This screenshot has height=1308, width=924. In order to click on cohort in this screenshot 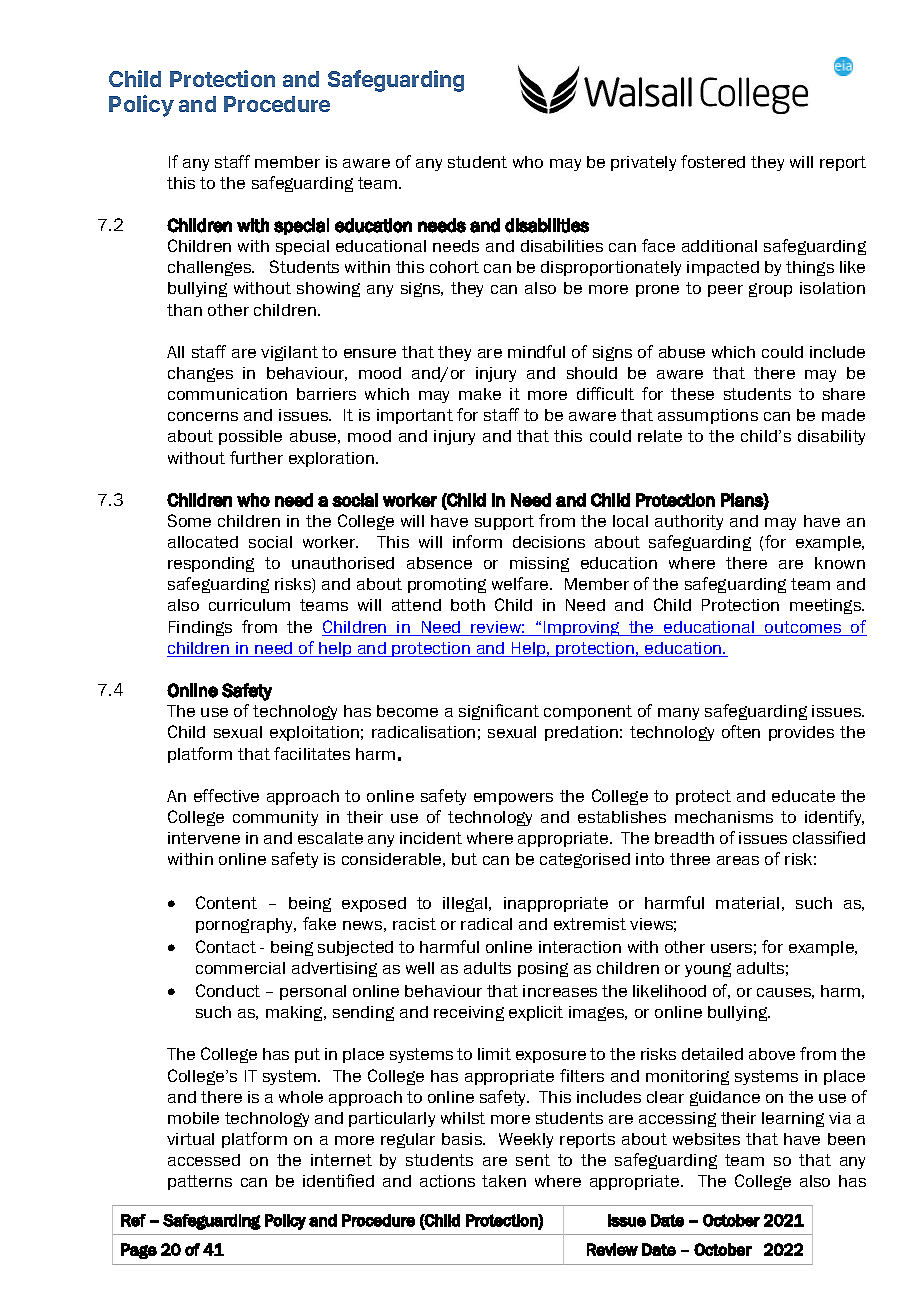, I will do `click(454, 267)`.
